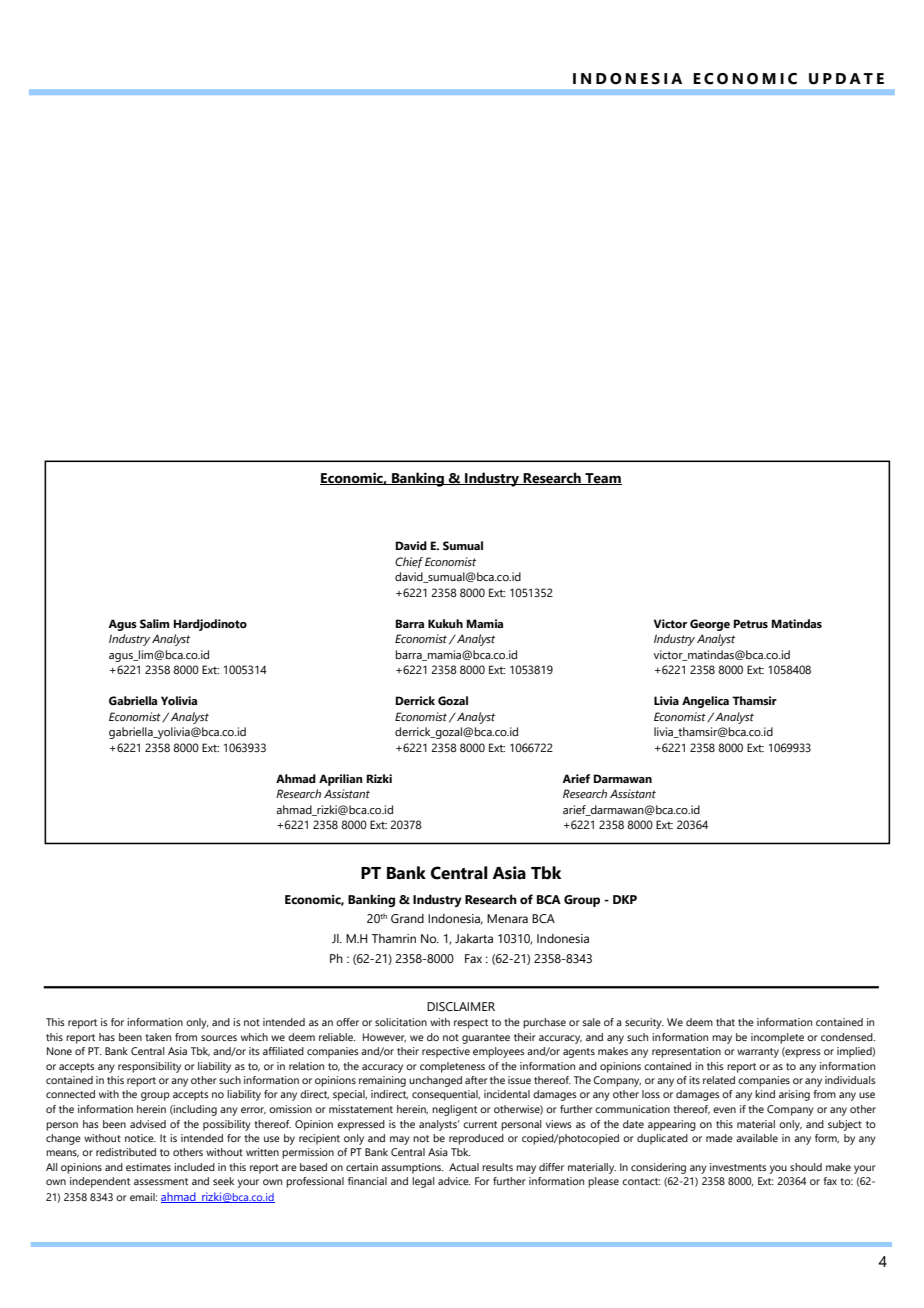 This document has width=924, height=1308. Describe the element at coordinates (148, 1167) in the document. I see `estimates` at that location.
